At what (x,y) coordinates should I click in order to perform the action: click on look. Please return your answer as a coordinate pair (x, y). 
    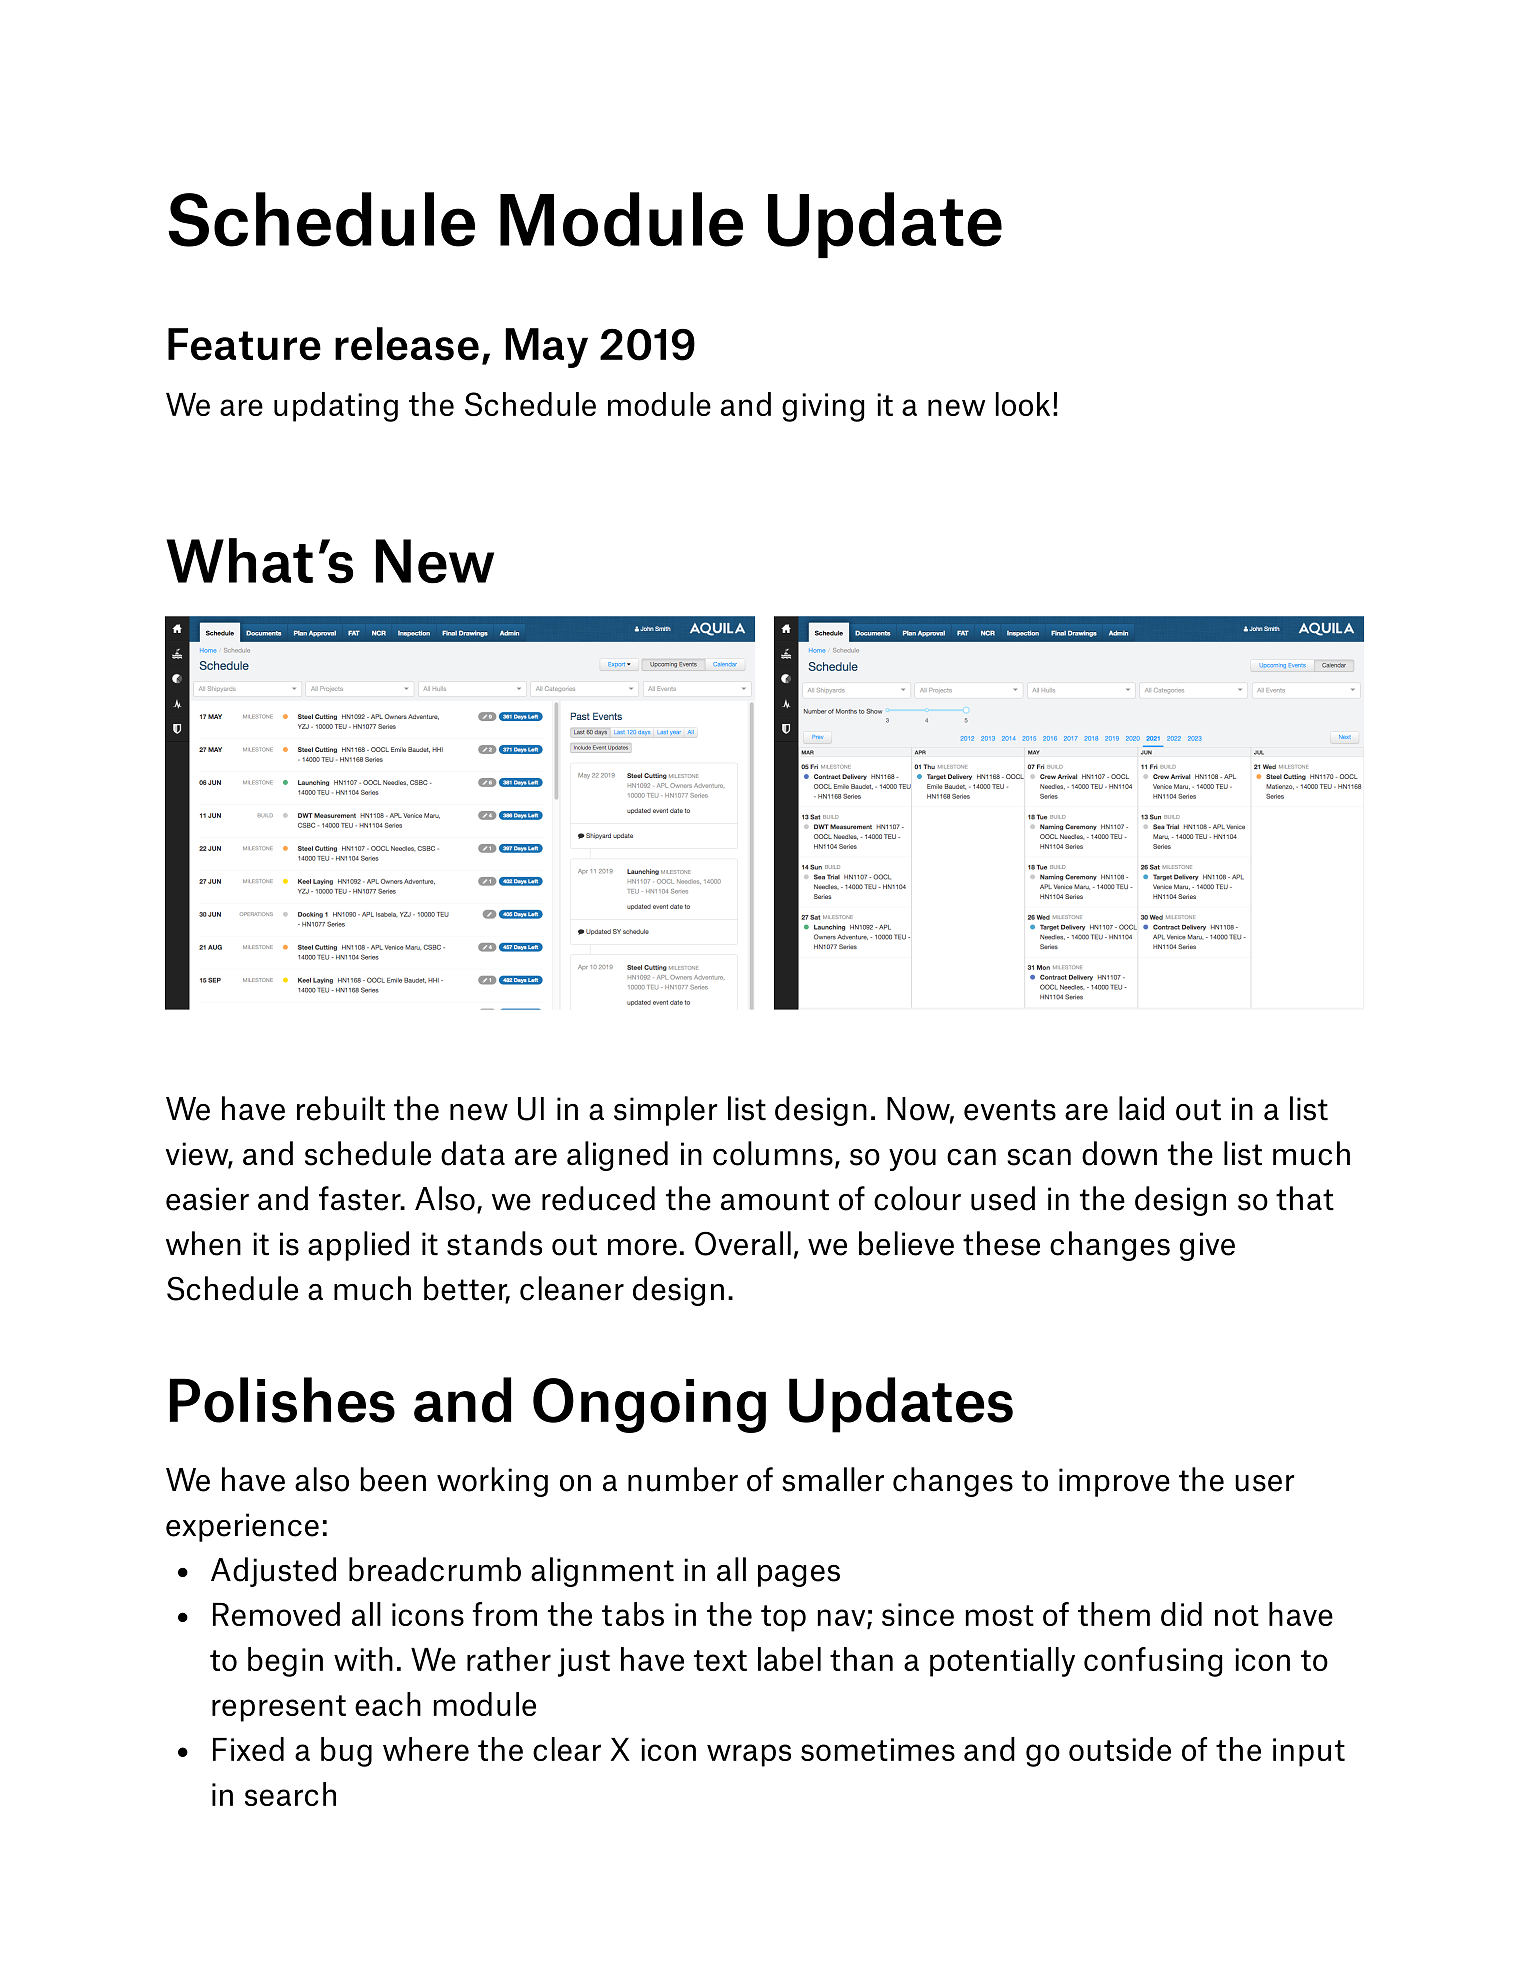
    Looking at the image, I should click on (1023, 404).
